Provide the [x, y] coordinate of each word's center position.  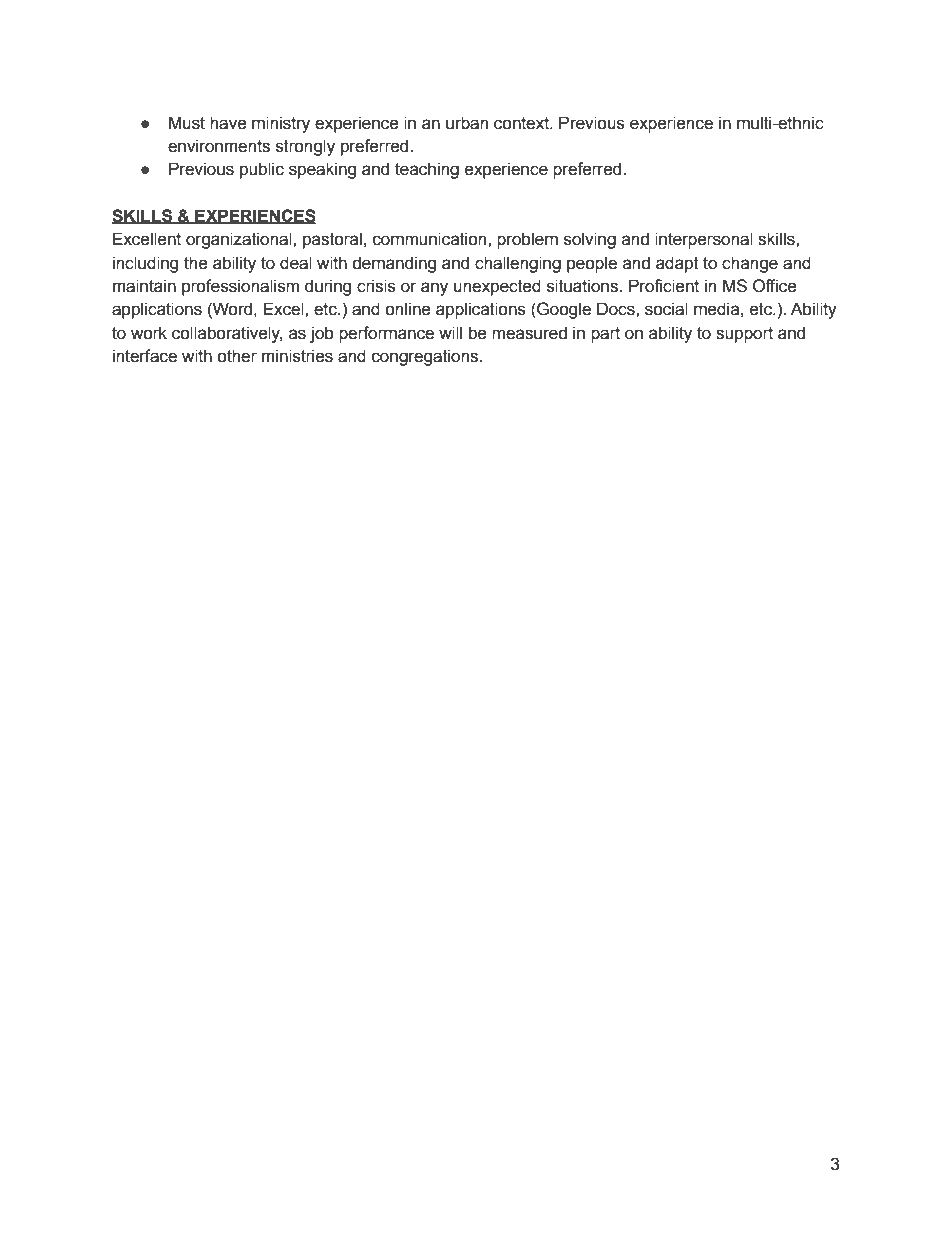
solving [590, 240]
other [237, 356]
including [145, 264]
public [262, 170]
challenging [518, 264]
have [228, 123]
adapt [677, 264]
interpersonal [704, 240]
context [522, 123]
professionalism [240, 287]
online [408, 309]
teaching [427, 170]
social [666, 309]
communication [431, 239]
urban [467, 123]
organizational [240, 240]
